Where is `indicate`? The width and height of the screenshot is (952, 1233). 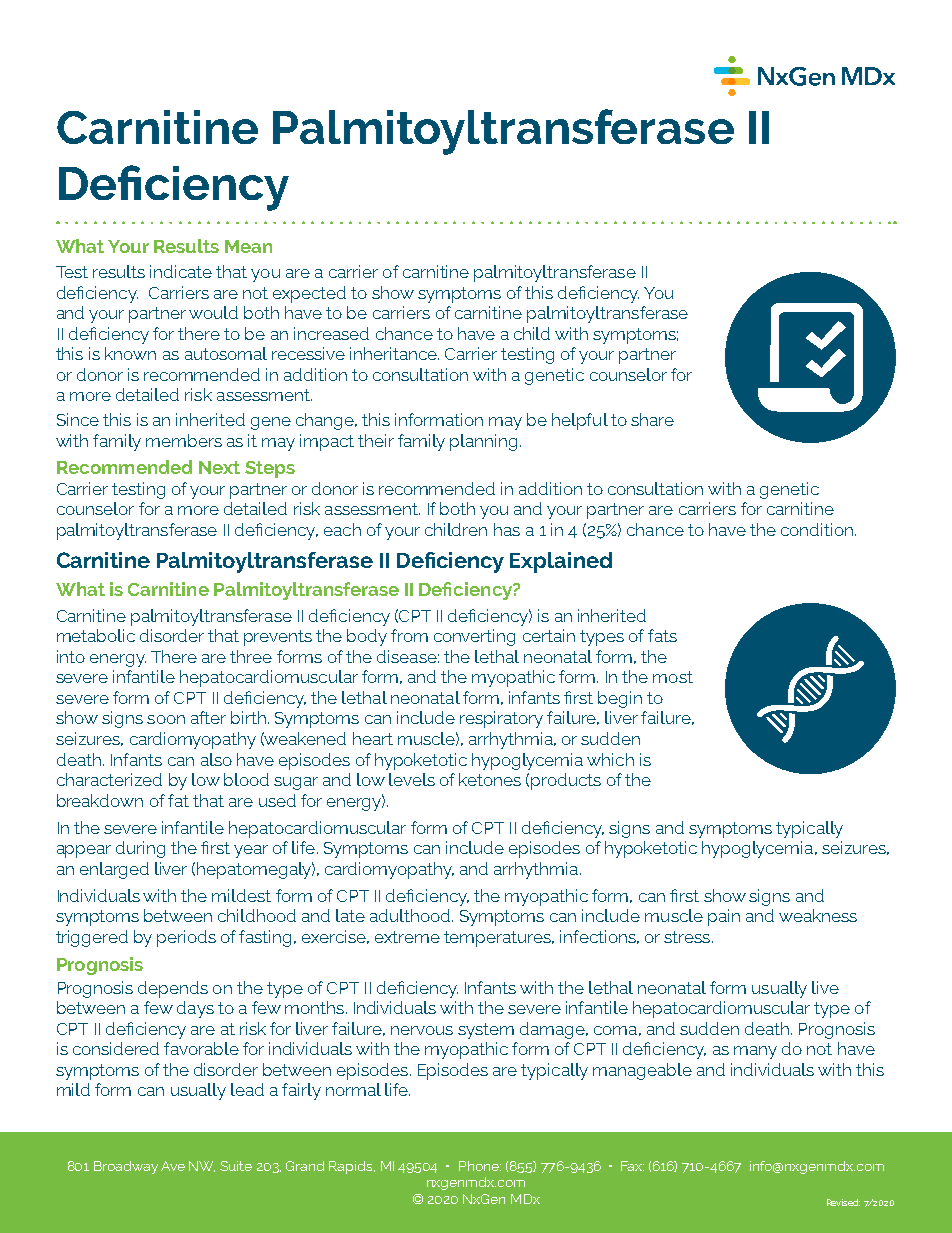
indicate is located at coordinates (181, 271).
